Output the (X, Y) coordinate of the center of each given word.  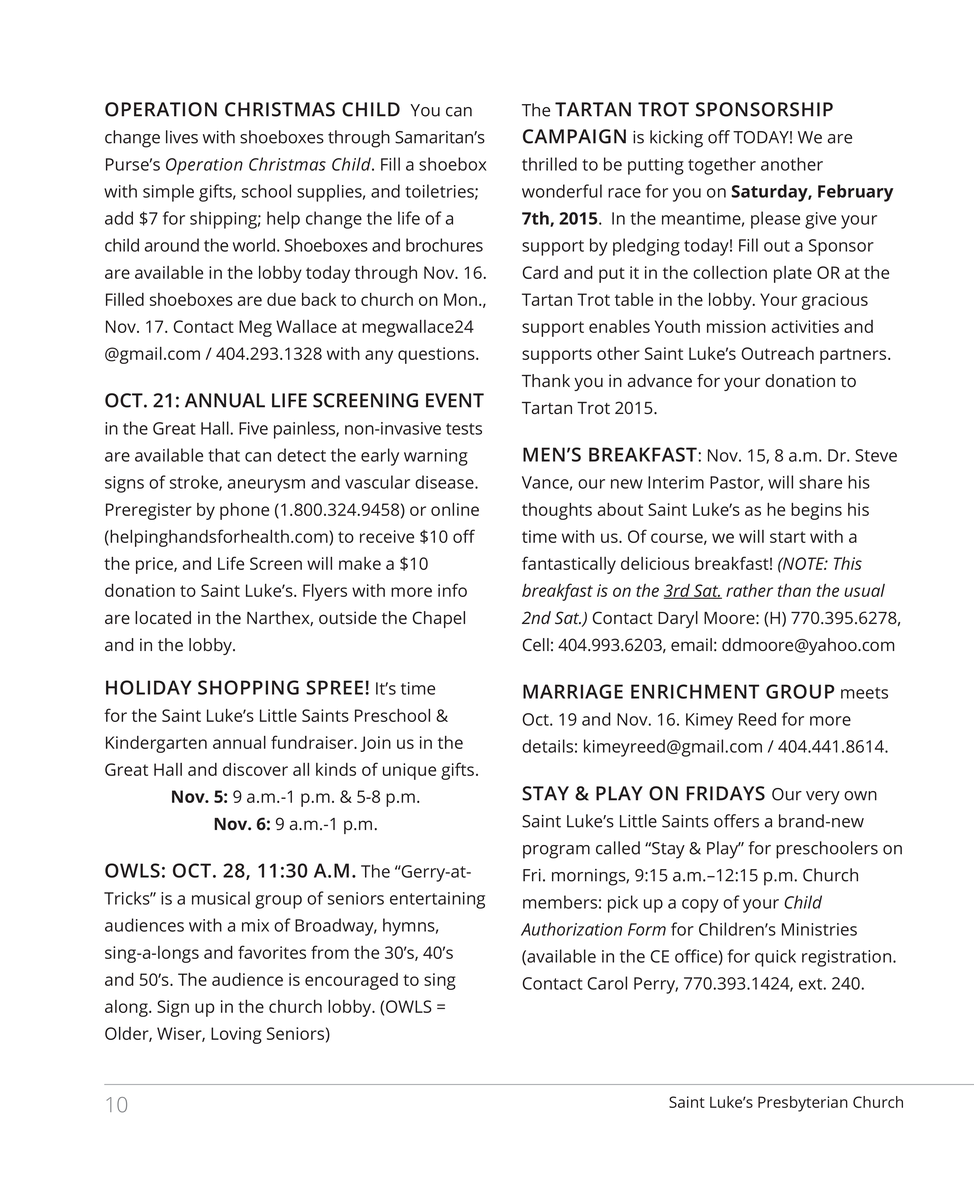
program (556, 852)
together (722, 166)
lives (182, 137)
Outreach (778, 353)
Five (253, 428)
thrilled (549, 164)
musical (221, 898)
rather (749, 590)
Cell (536, 644)
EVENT (455, 400)
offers (736, 821)
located (163, 617)
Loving (236, 1035)
